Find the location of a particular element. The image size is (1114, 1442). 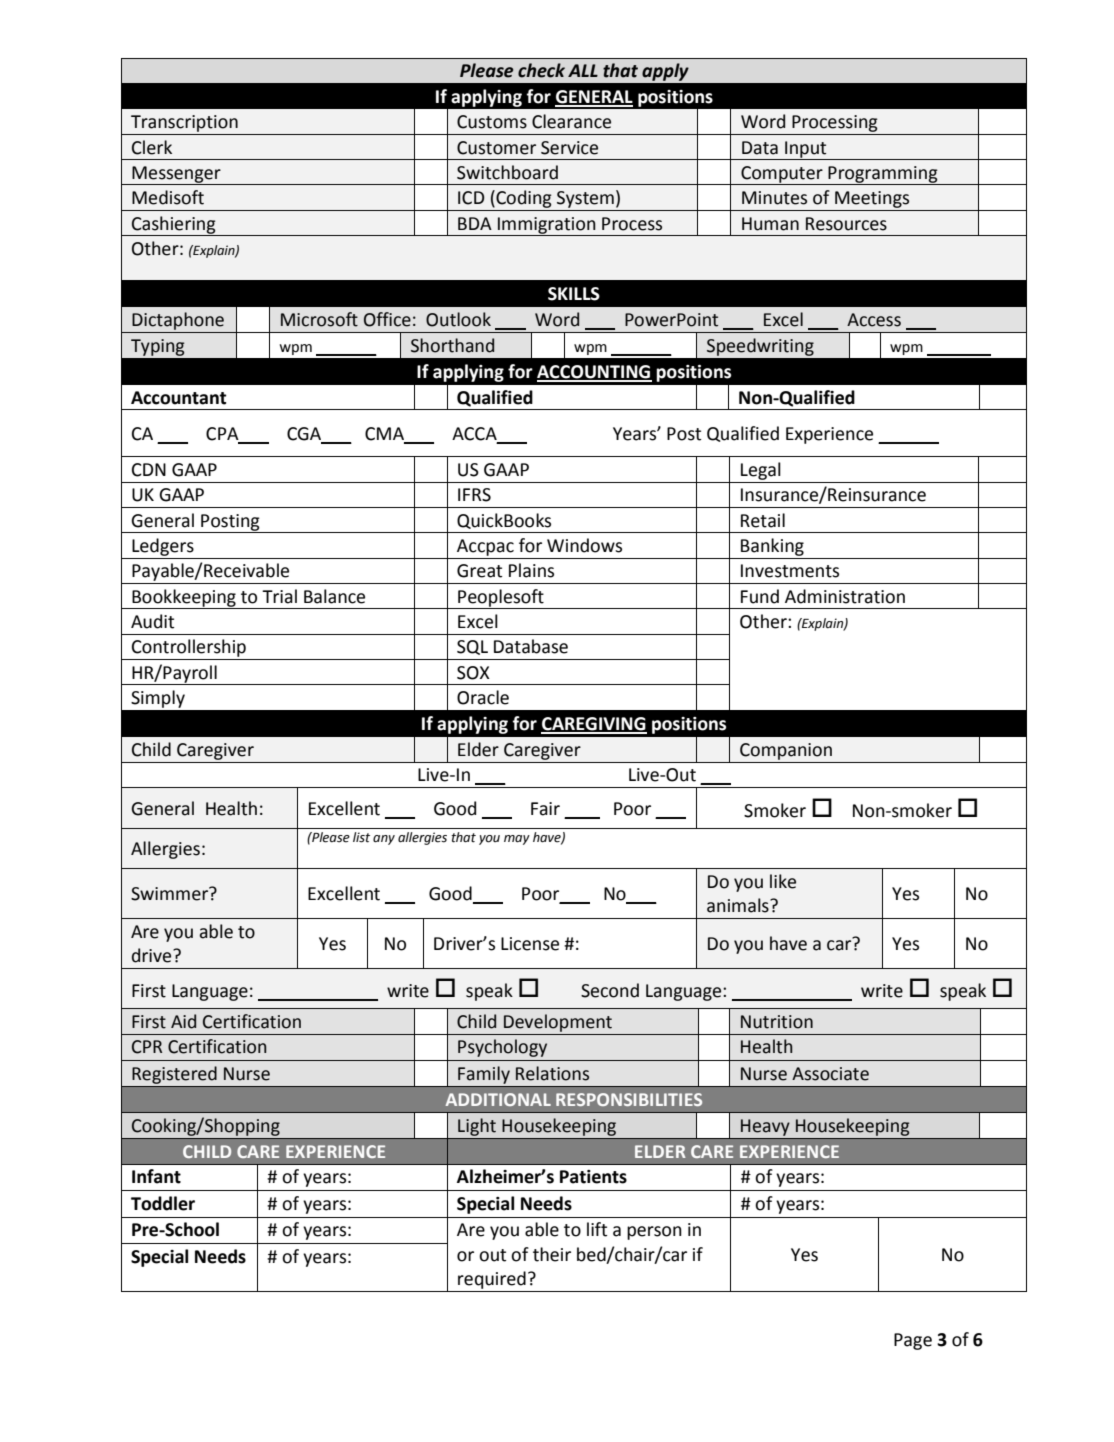

Plains is located at coordinates (531, 570).
